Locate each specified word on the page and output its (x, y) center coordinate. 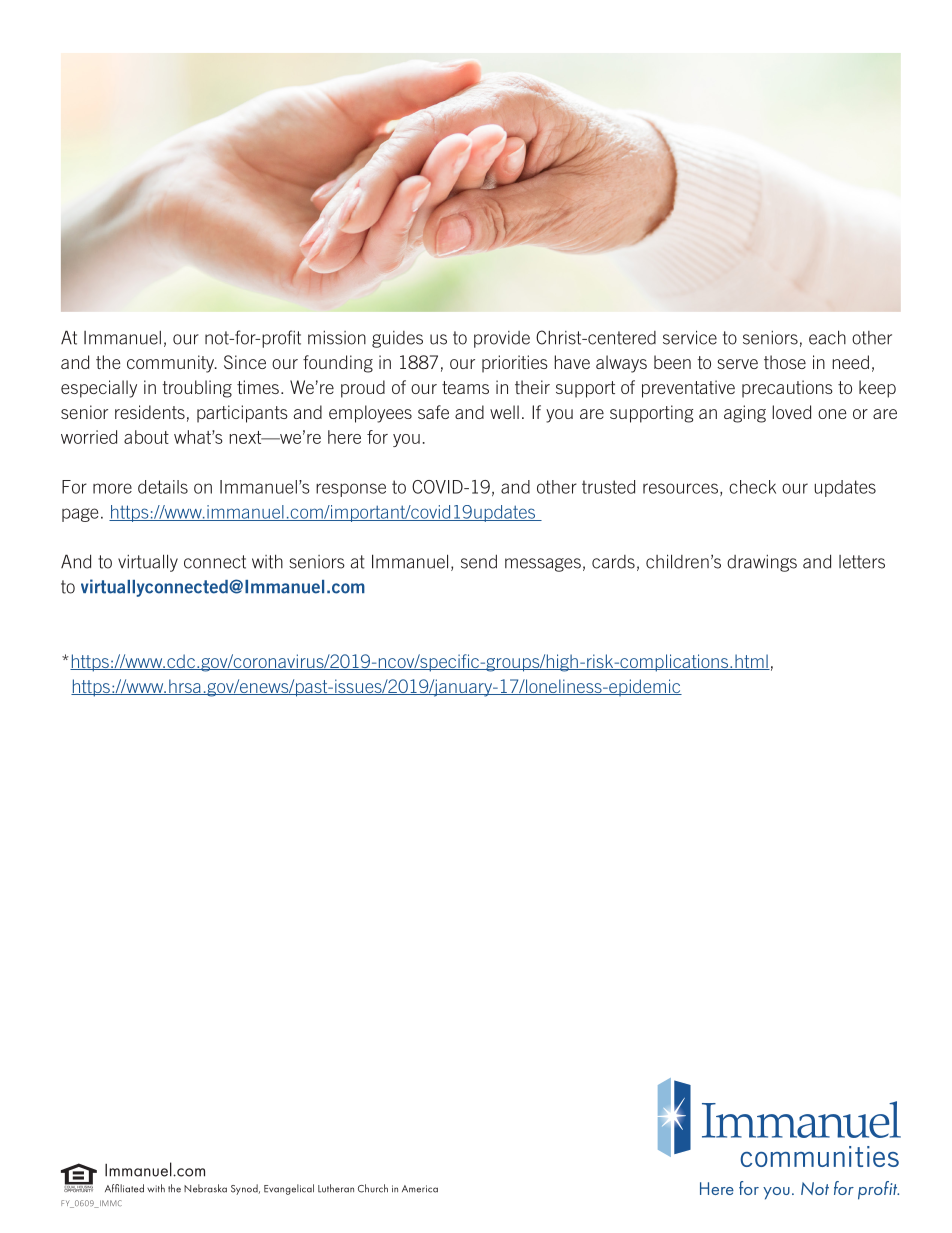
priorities (515, 364)
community (172, 364)
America (420, 1189)
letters (862, 562)
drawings (762, 563)
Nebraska (205, 1188)
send (479, 561)
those (785, 362)
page (80, 515)
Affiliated (124, 1188)
